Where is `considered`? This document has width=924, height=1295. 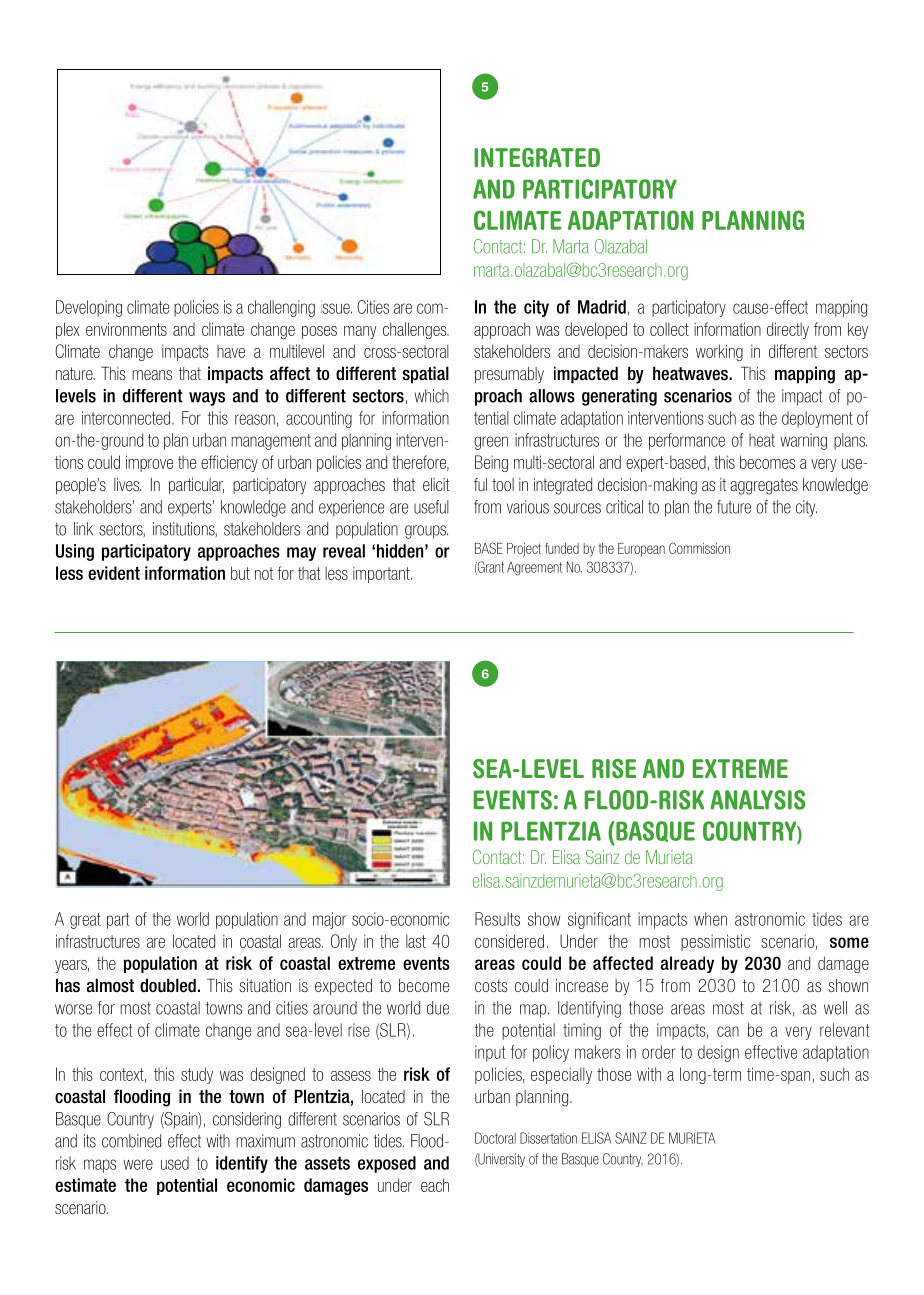
considered is located at coordinates (509, 941).
